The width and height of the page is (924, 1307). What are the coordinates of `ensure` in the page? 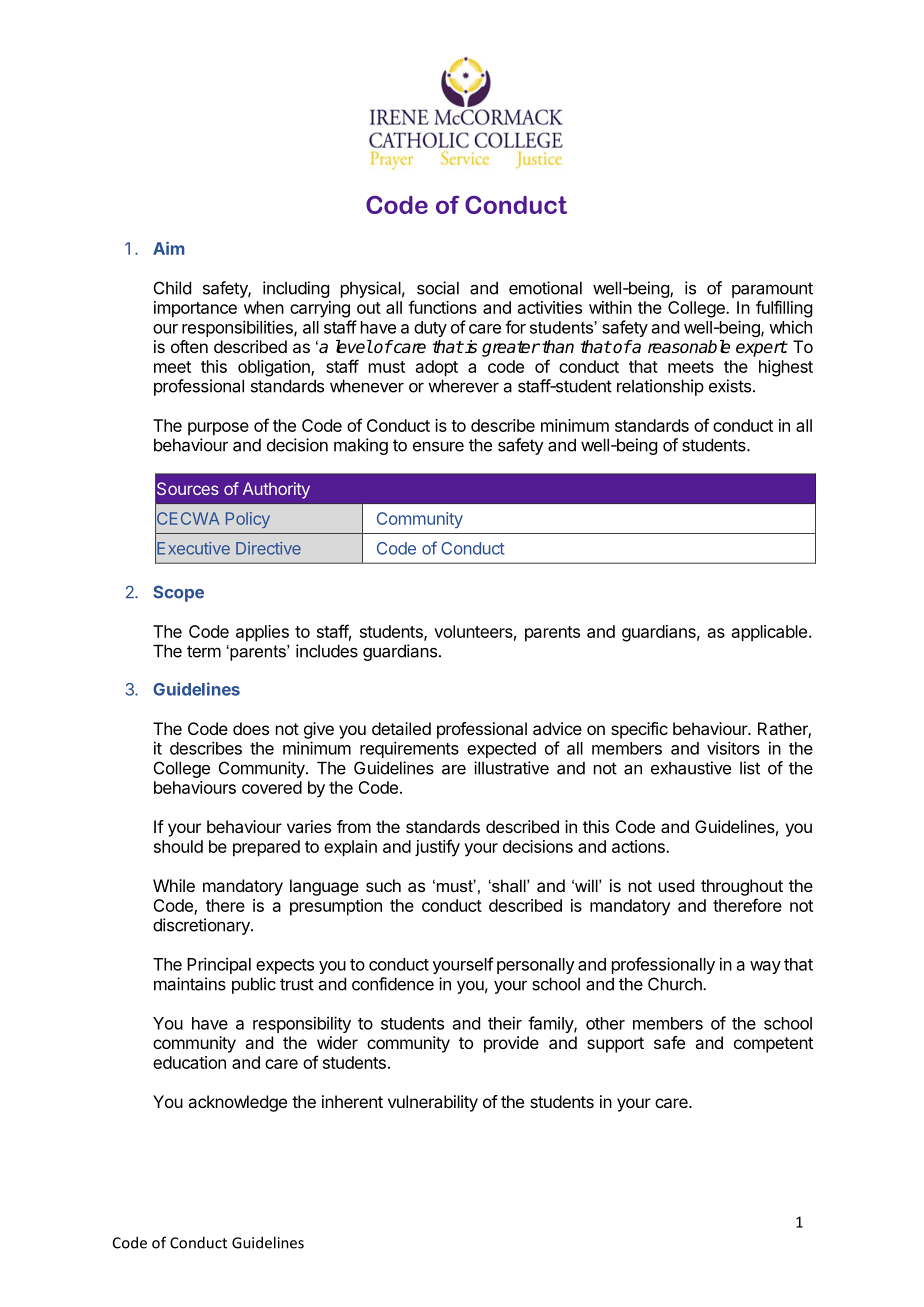 It's located at (438, 447).
